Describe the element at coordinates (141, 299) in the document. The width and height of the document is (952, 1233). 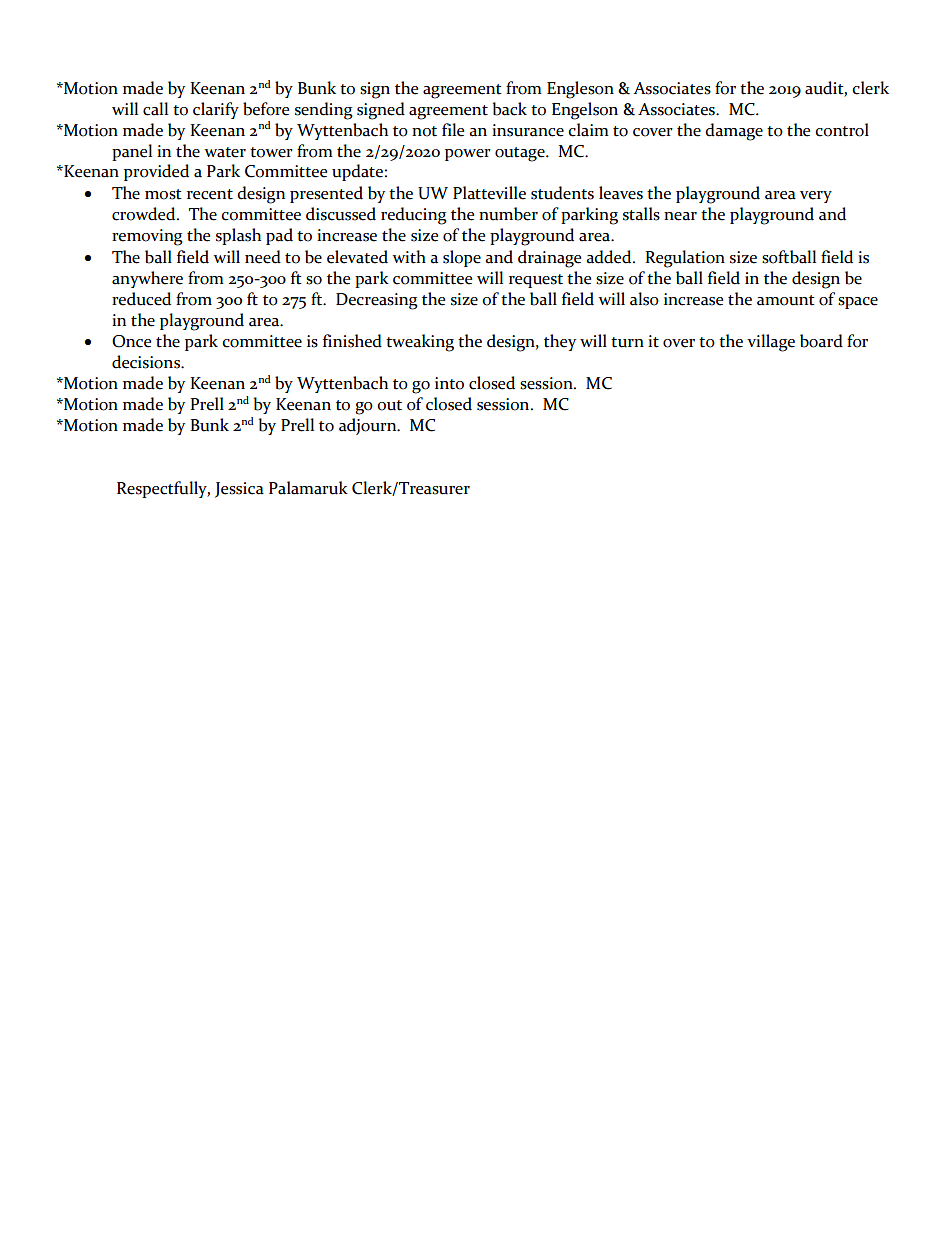
I see `reduced` at that location.
